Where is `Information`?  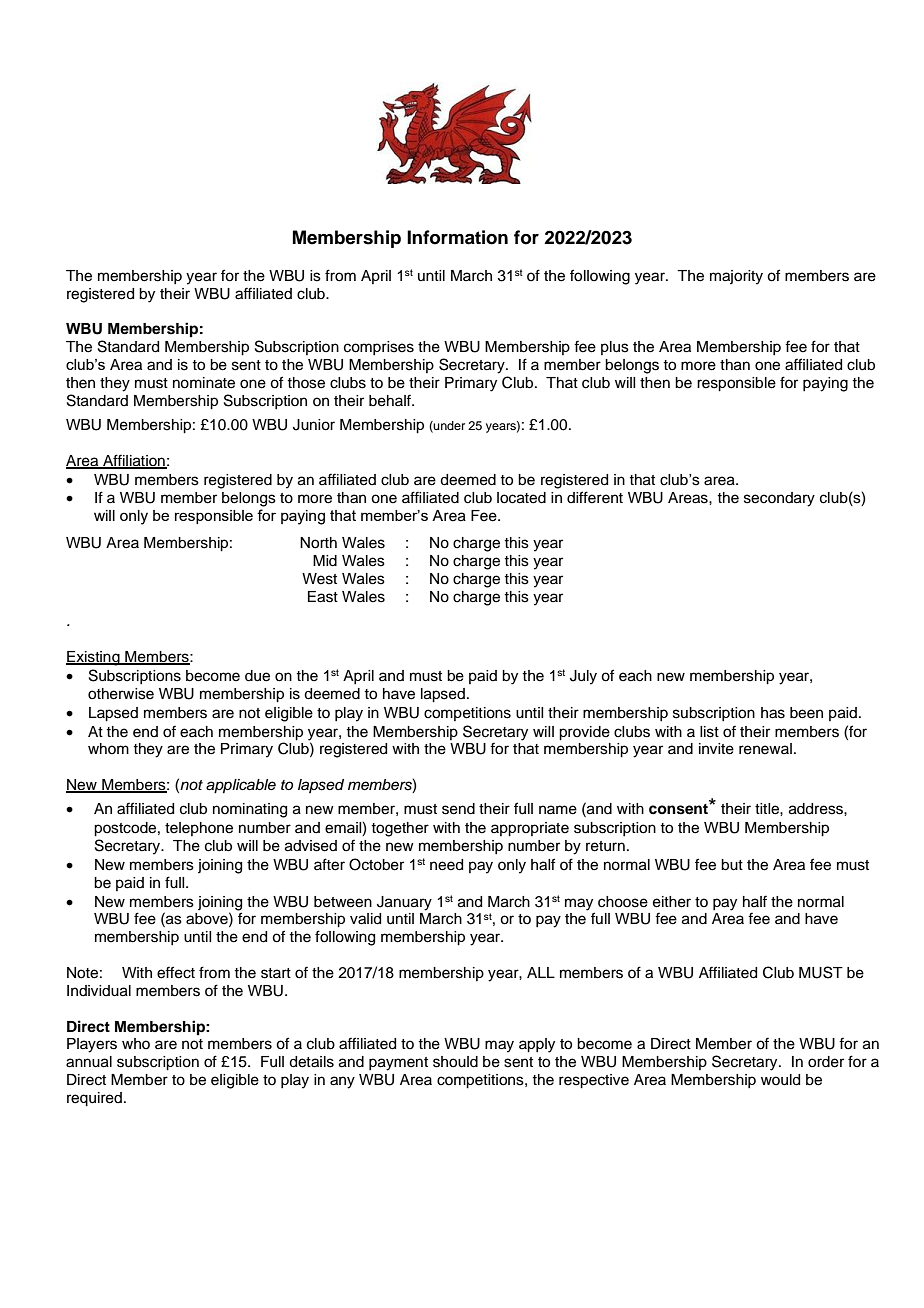
Information is located at coordinates (457, 237).
